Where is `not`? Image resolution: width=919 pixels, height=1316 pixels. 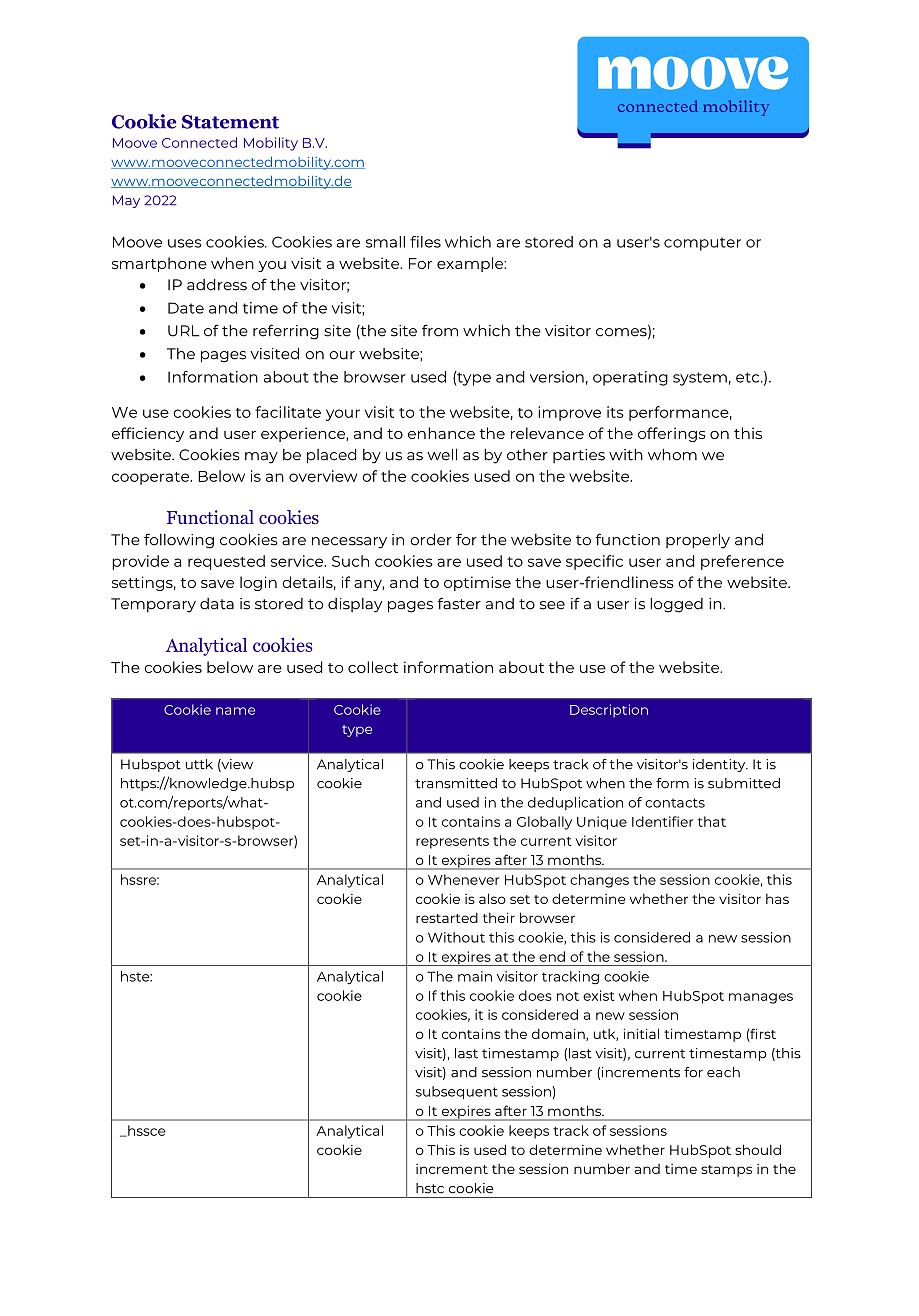
not is located at coordinates (568, 996).
